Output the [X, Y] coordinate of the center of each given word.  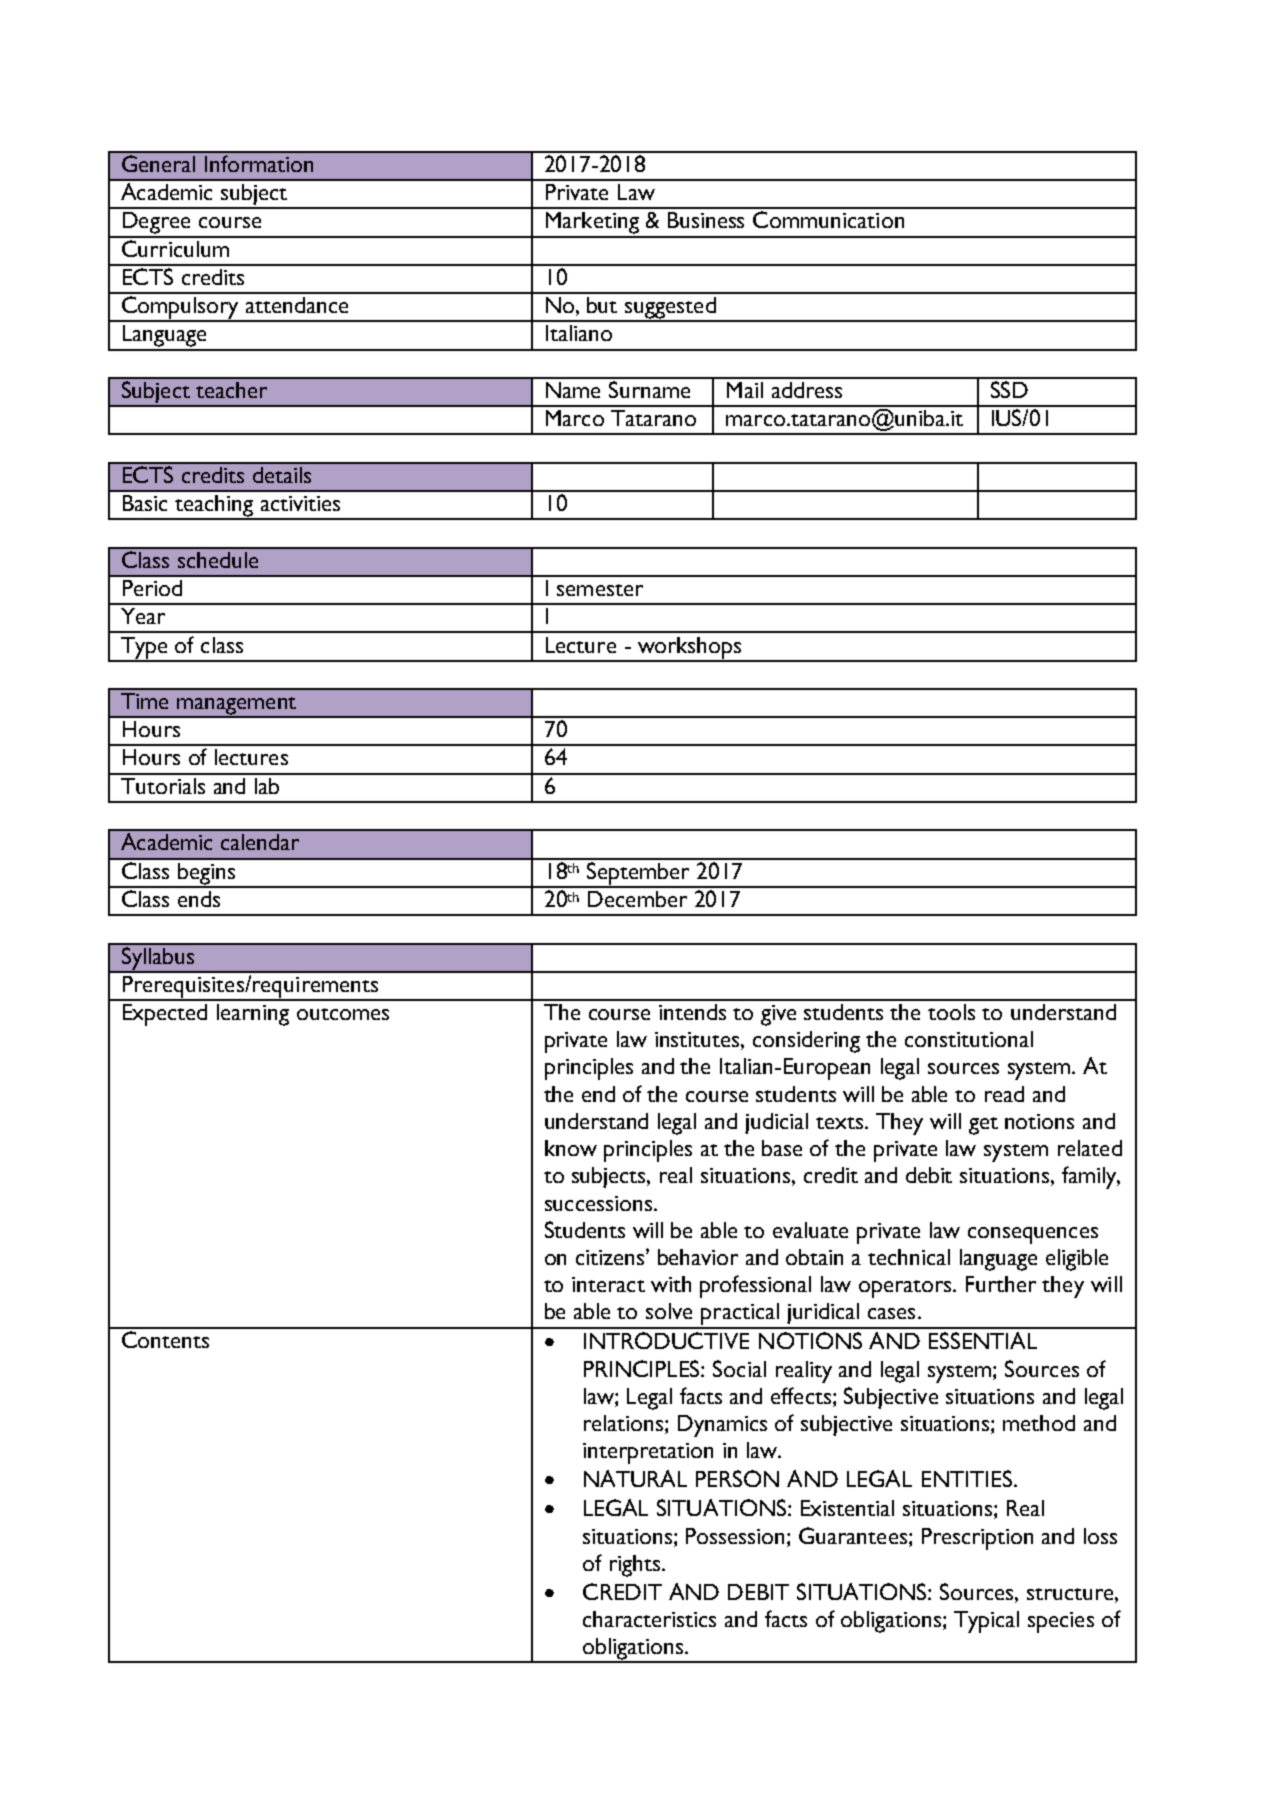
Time [144, 701]
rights [635, 1566]
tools [951, 1012]
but [602, 305]
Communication [828, 219]
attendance [297, 305]
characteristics [649, 1619]
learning [253, 1015]
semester [600, 590]
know [571, 1148]
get [983, 1126]
